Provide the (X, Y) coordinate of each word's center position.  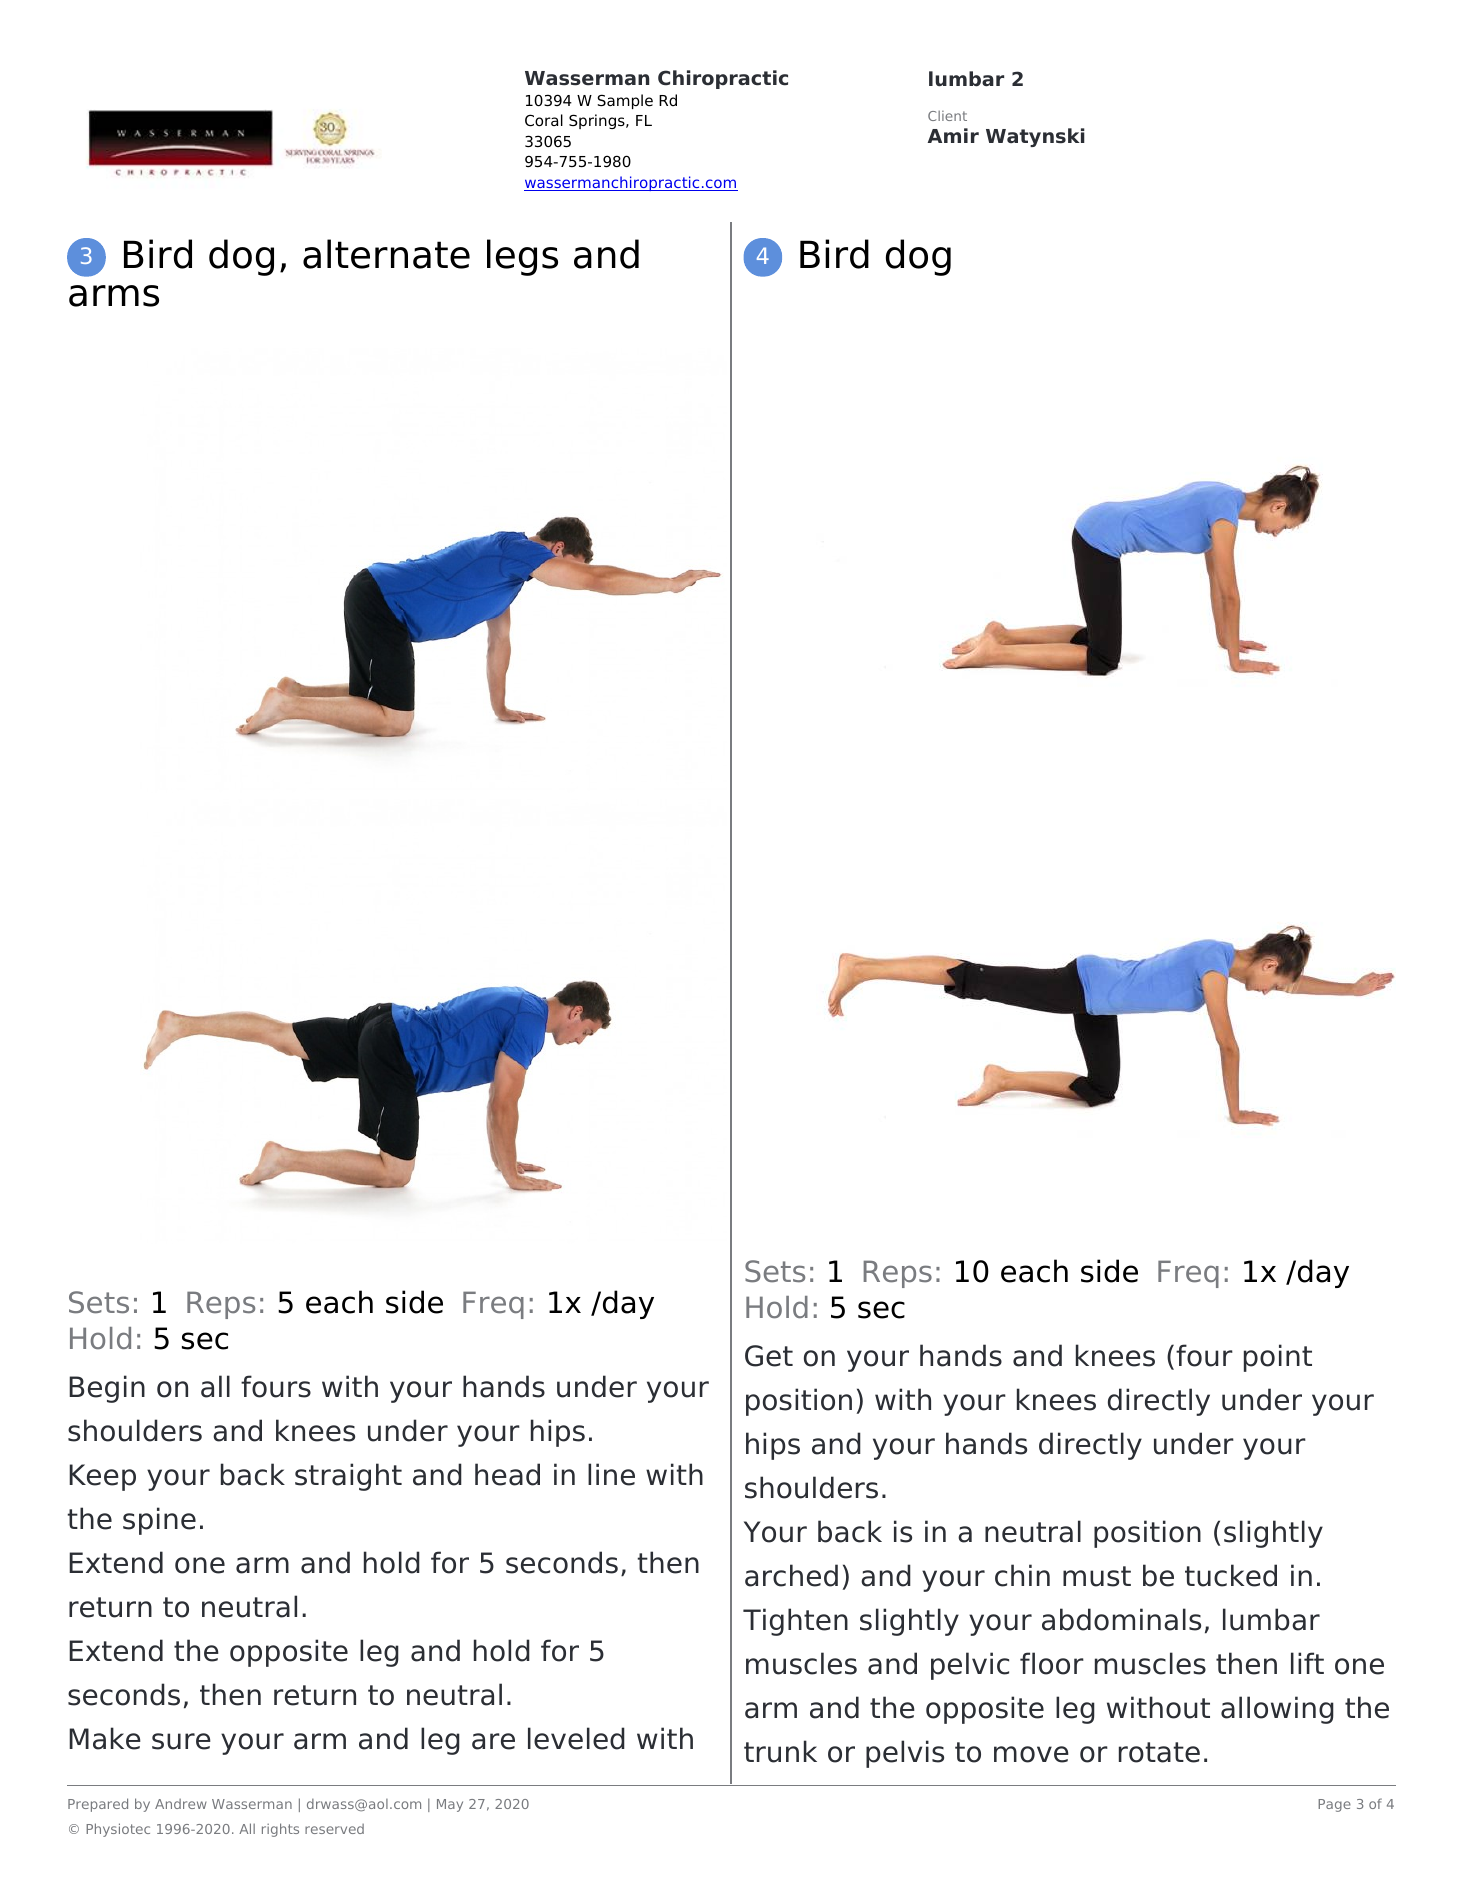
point (1278, 1358)
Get (769, 1356)
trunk (780, 1751)
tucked (1231, 1575)
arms (114, 296)
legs (522, 257)
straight (348, 1477)
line (611, 1474)
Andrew (181, 1804)
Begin (107, 1389)
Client (947, 116)
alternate (386, 254)
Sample (625, 101)
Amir (953, 135)
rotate (1159, 1752)
